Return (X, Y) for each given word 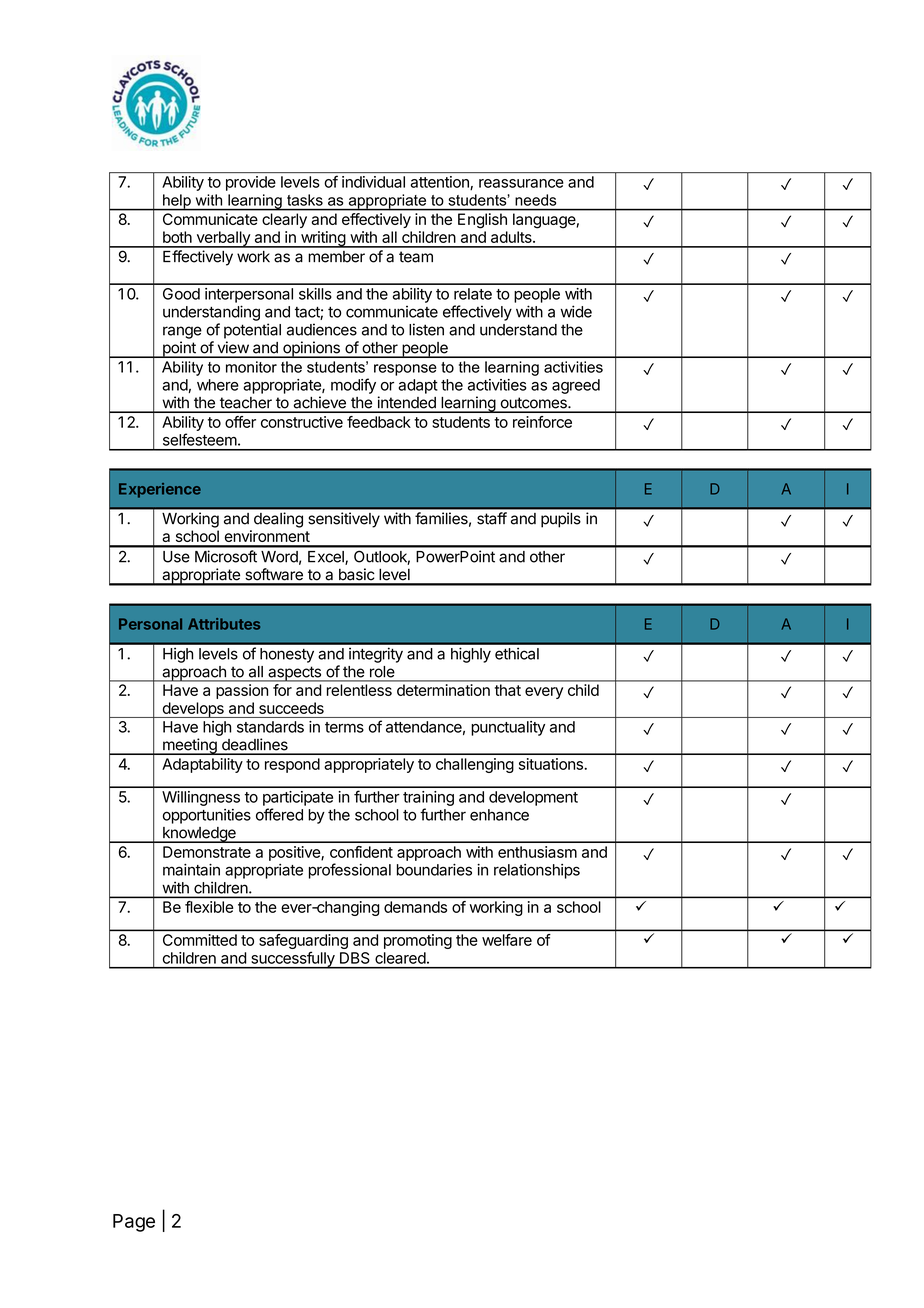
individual (373, 182)
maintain (191, 870)
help (177, 202)
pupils (561, 520)
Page (134, 1223)
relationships (537, 871)
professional (350, 871)
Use (176, 557)
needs (535, 200)
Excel (327, 558)
